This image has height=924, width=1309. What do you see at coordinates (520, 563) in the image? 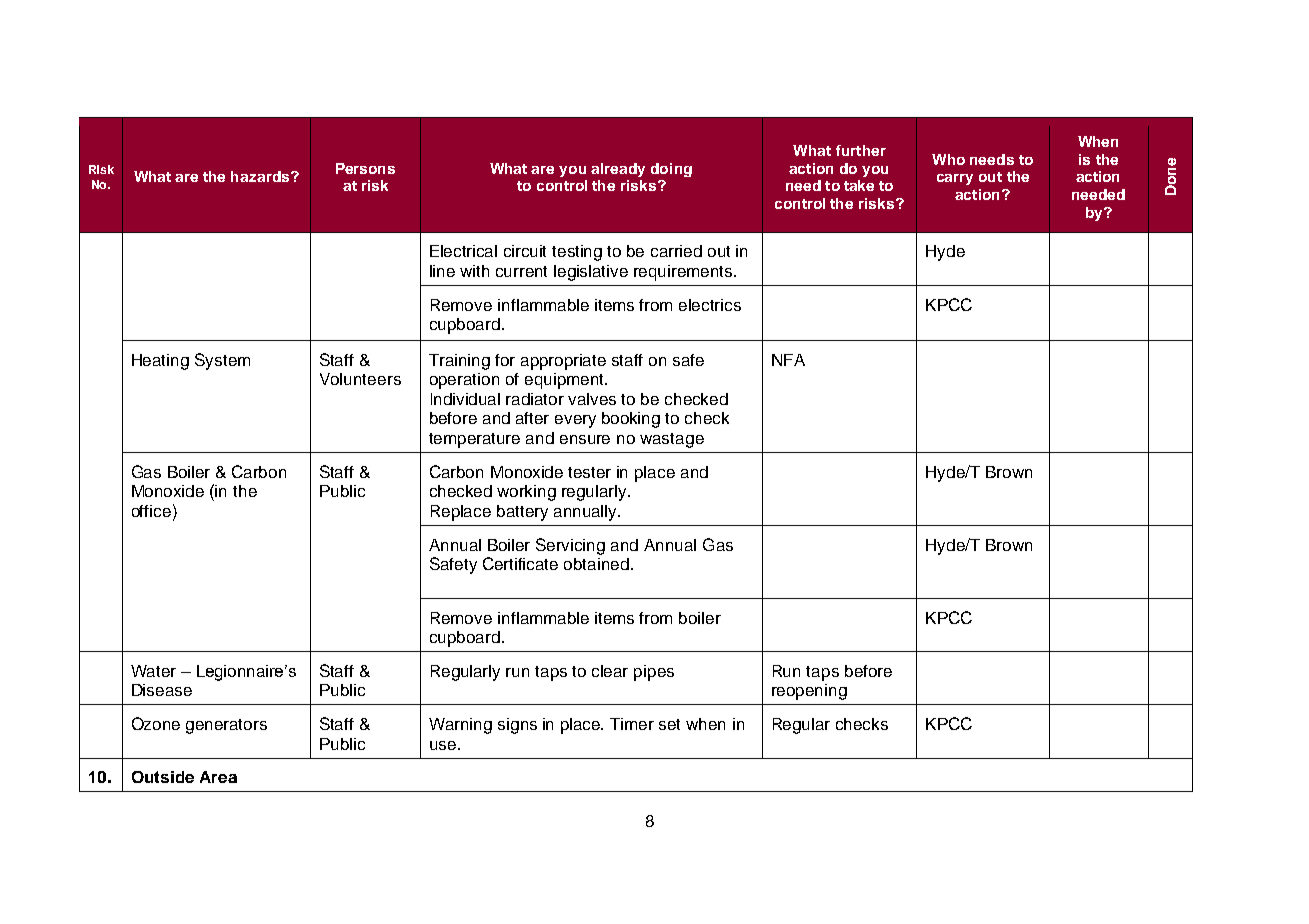
I see `Certificate` at bounding box center [520, 563].
